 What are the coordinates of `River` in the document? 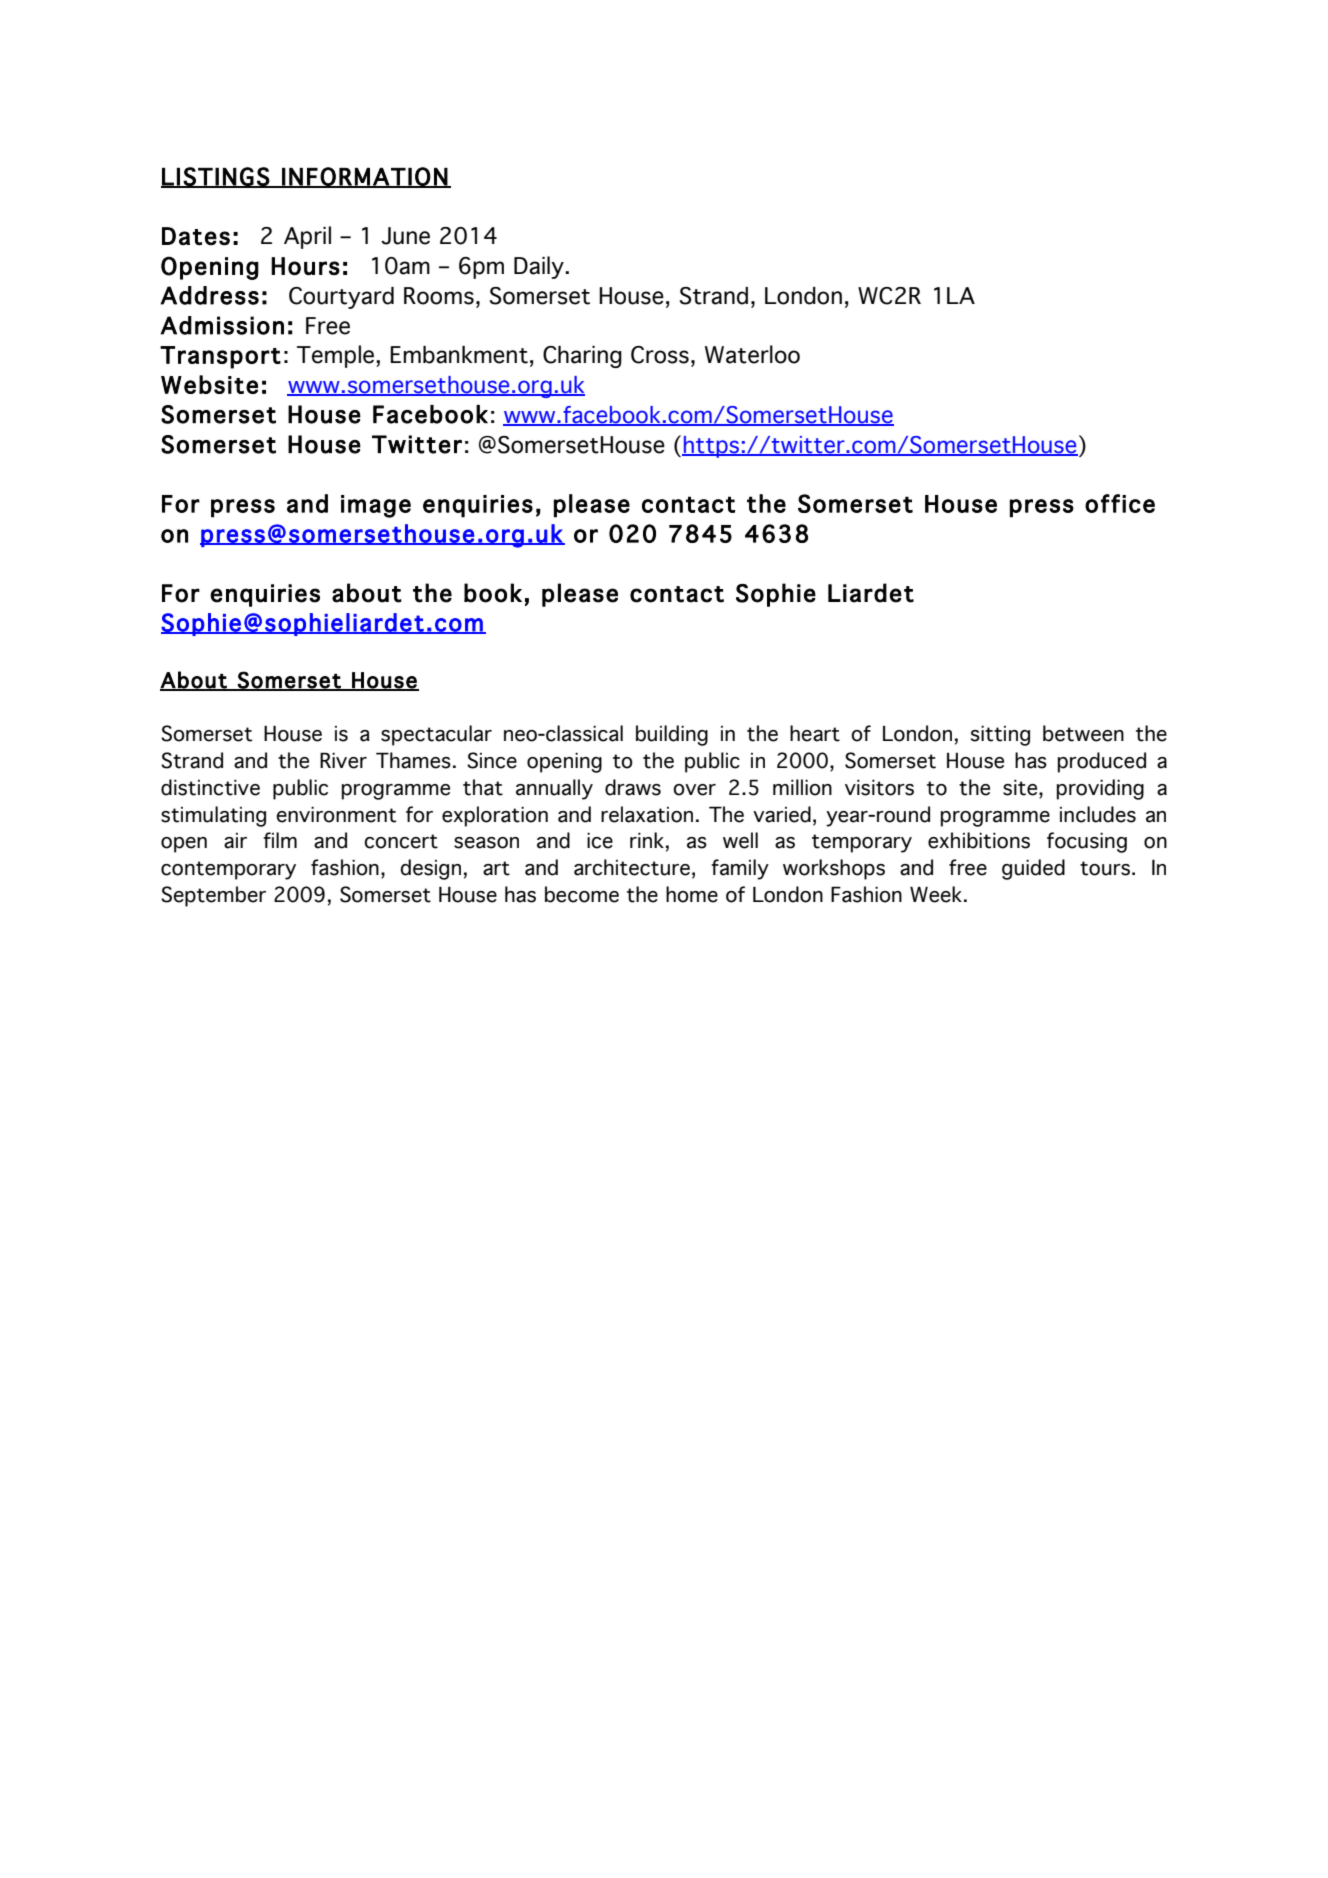 It's located at (343, 760).
